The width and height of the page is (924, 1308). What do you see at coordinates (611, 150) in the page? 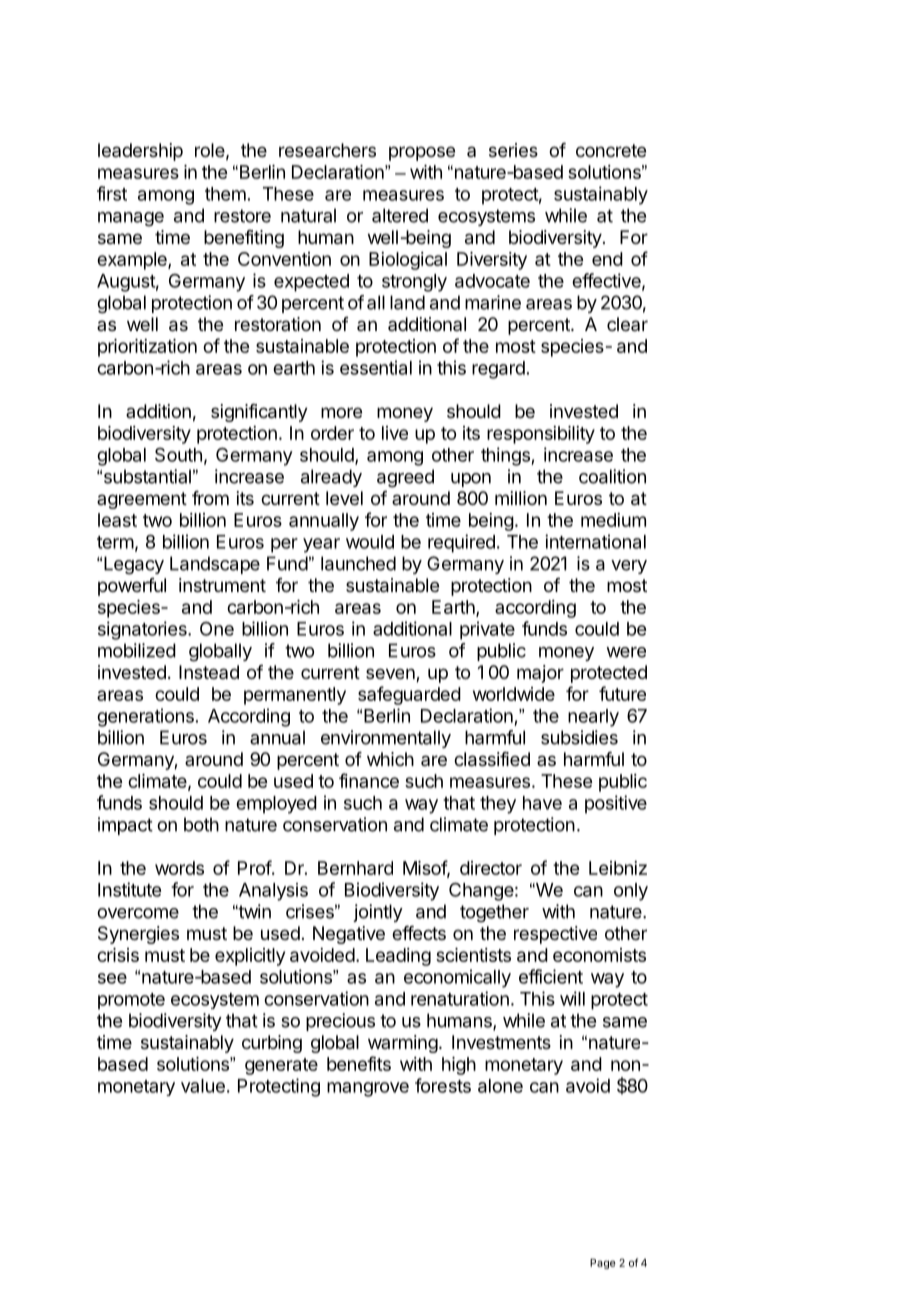
I see `concrete` at bounding box center [611, 150].
